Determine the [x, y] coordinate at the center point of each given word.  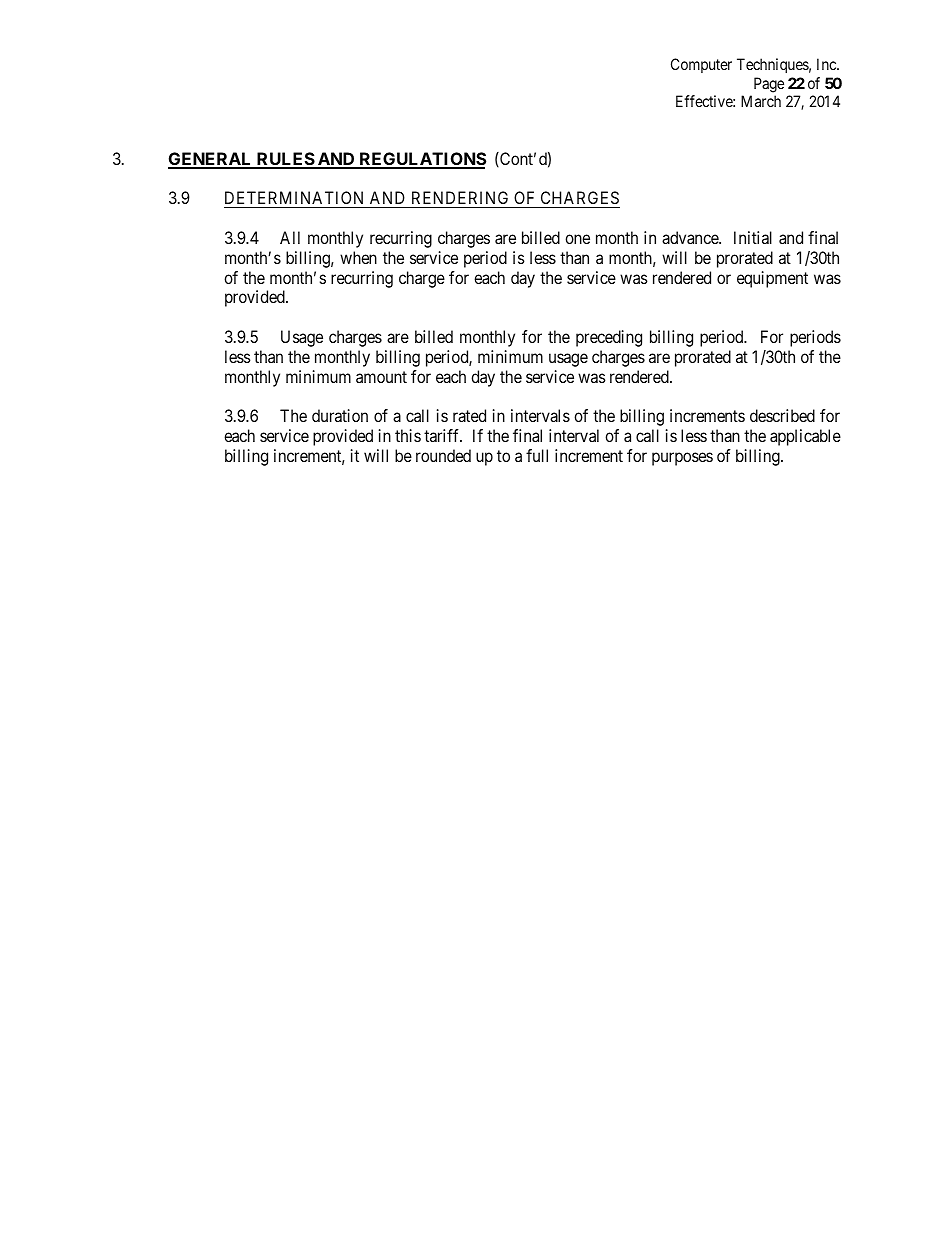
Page [769, 85]
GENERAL [211, 160]
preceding [609, 338]
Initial [753, 237]
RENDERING [460, 199]
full [537, 455]
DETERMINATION [296, 199]
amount [381, 377]
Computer [701, 65]
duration [340, 415]
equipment [772, 279]
